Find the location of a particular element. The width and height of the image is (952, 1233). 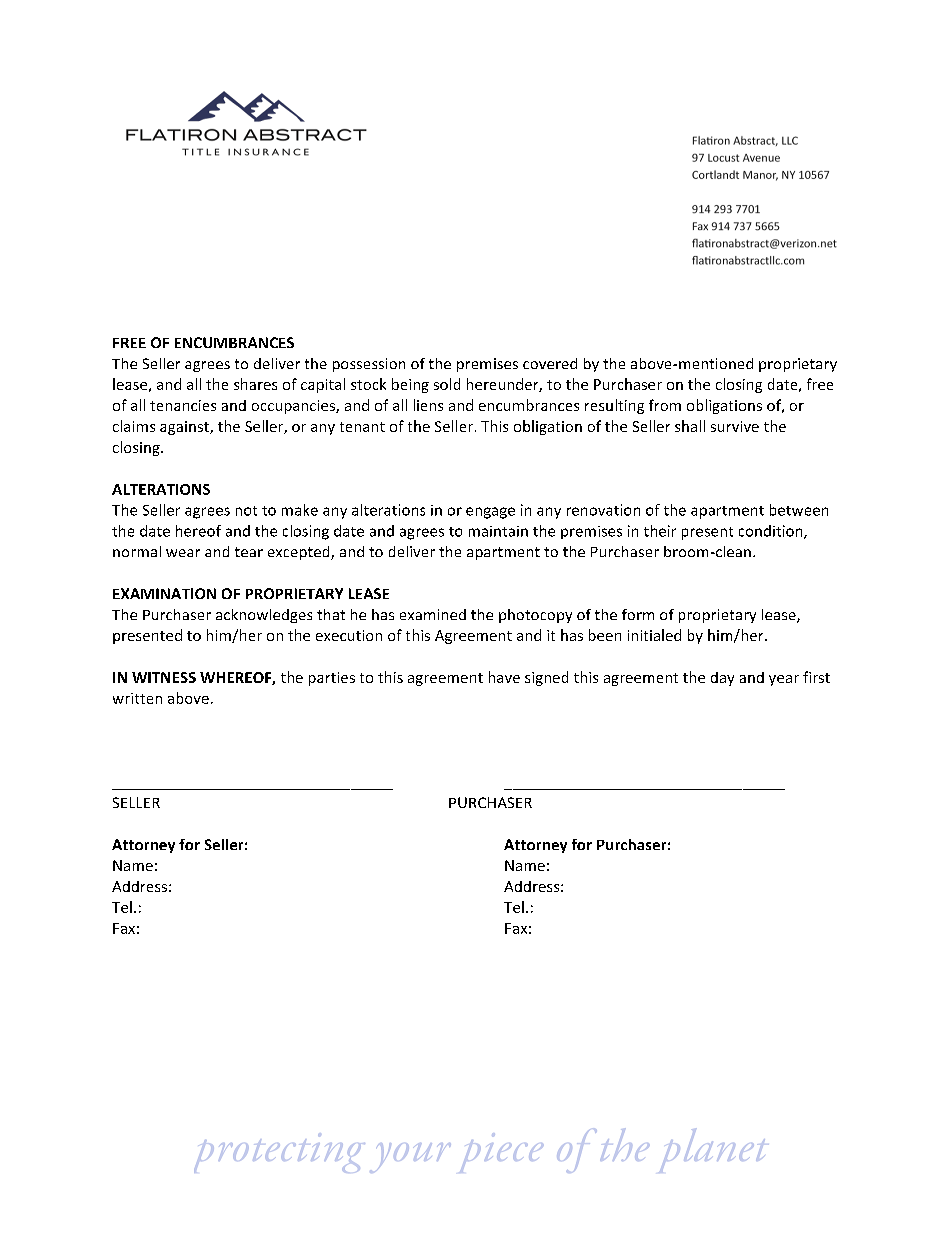

survive is located at coordinates (735, 426).
